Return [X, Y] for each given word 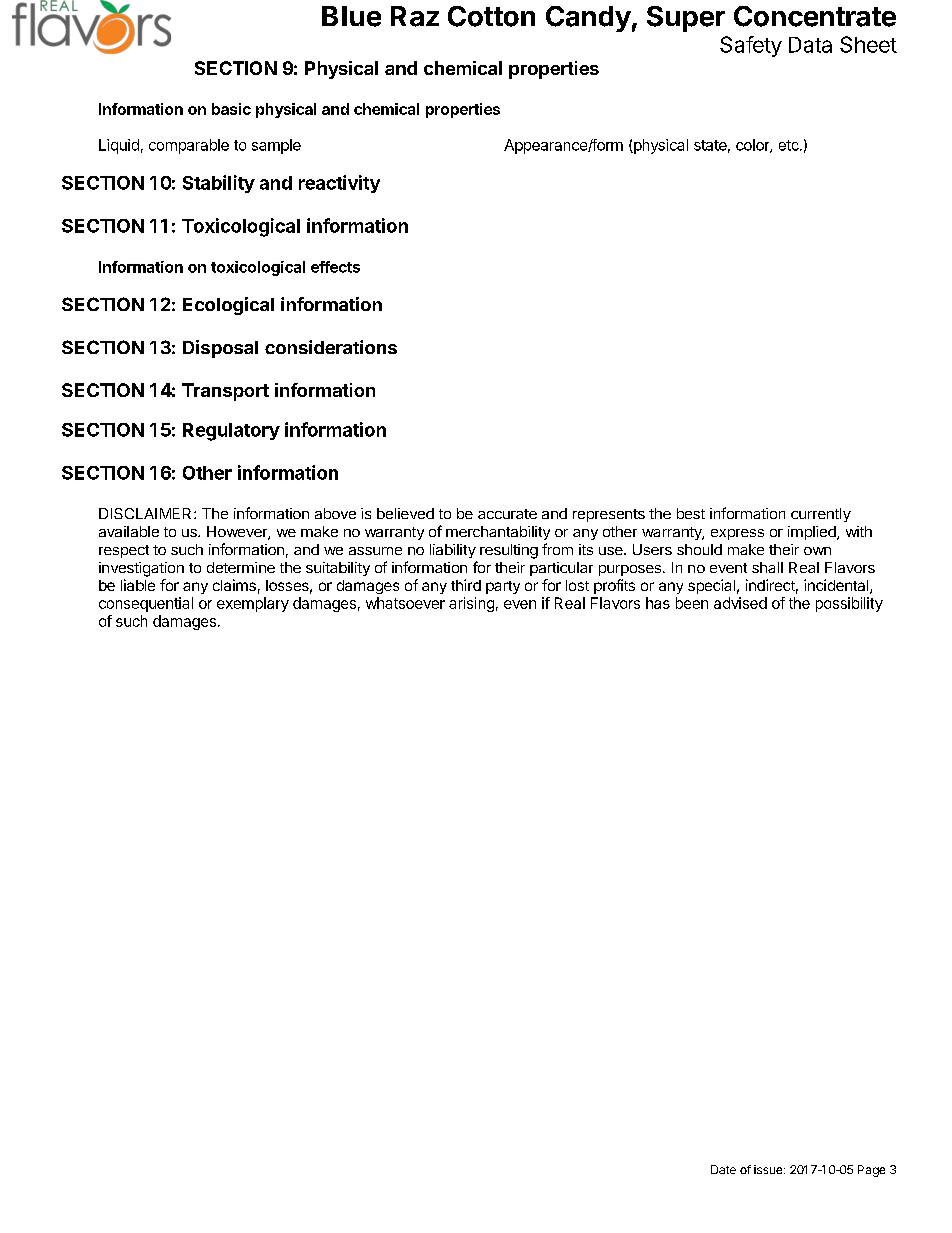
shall [767, 567]
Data [810, 45]
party [503, 587]
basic [231, 109]
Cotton [491, 16]
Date [723, 1169]
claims [234, 585]
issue [769, 1169]
